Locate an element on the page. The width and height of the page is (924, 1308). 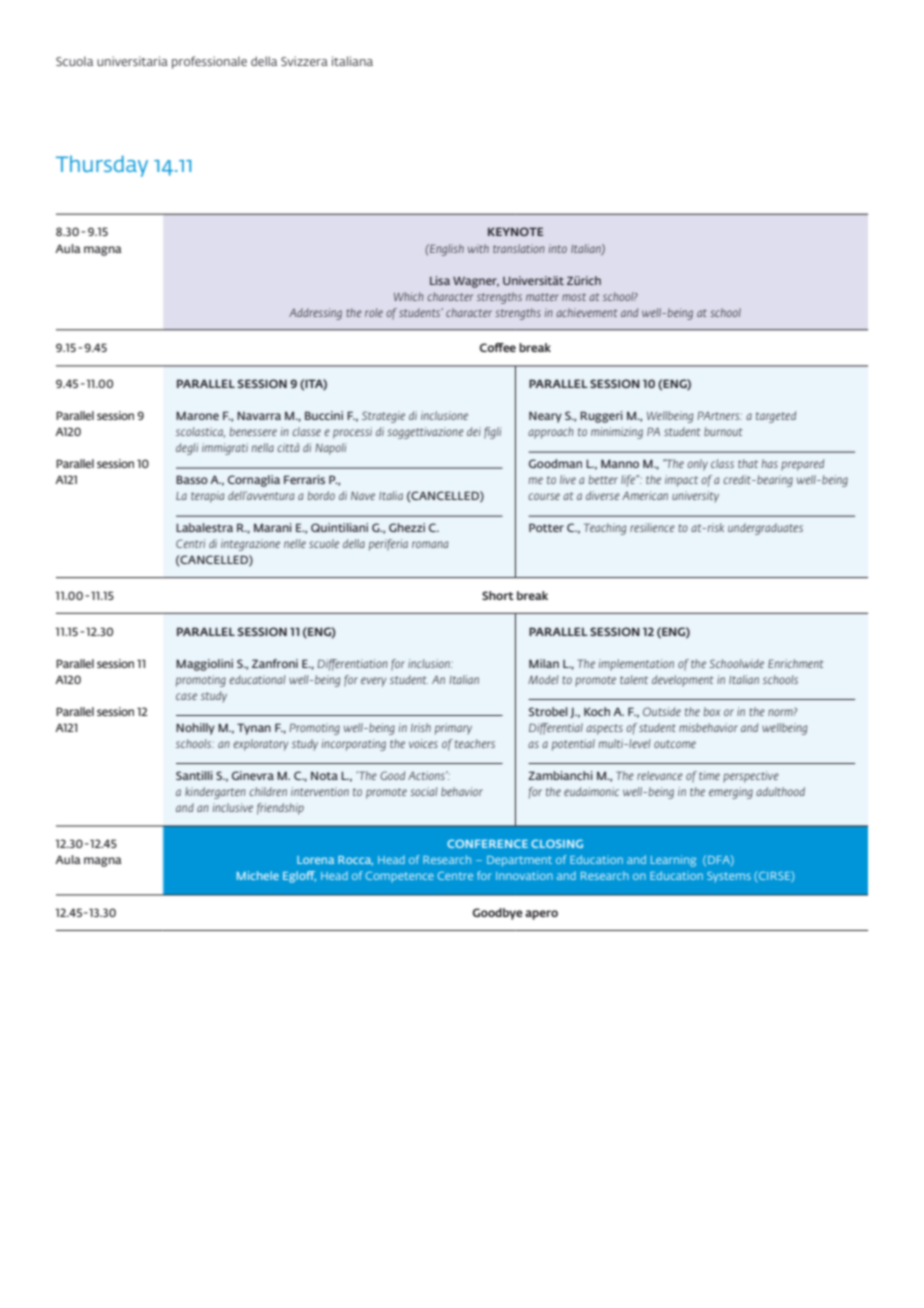
into is located at coordinates (558, 248).
